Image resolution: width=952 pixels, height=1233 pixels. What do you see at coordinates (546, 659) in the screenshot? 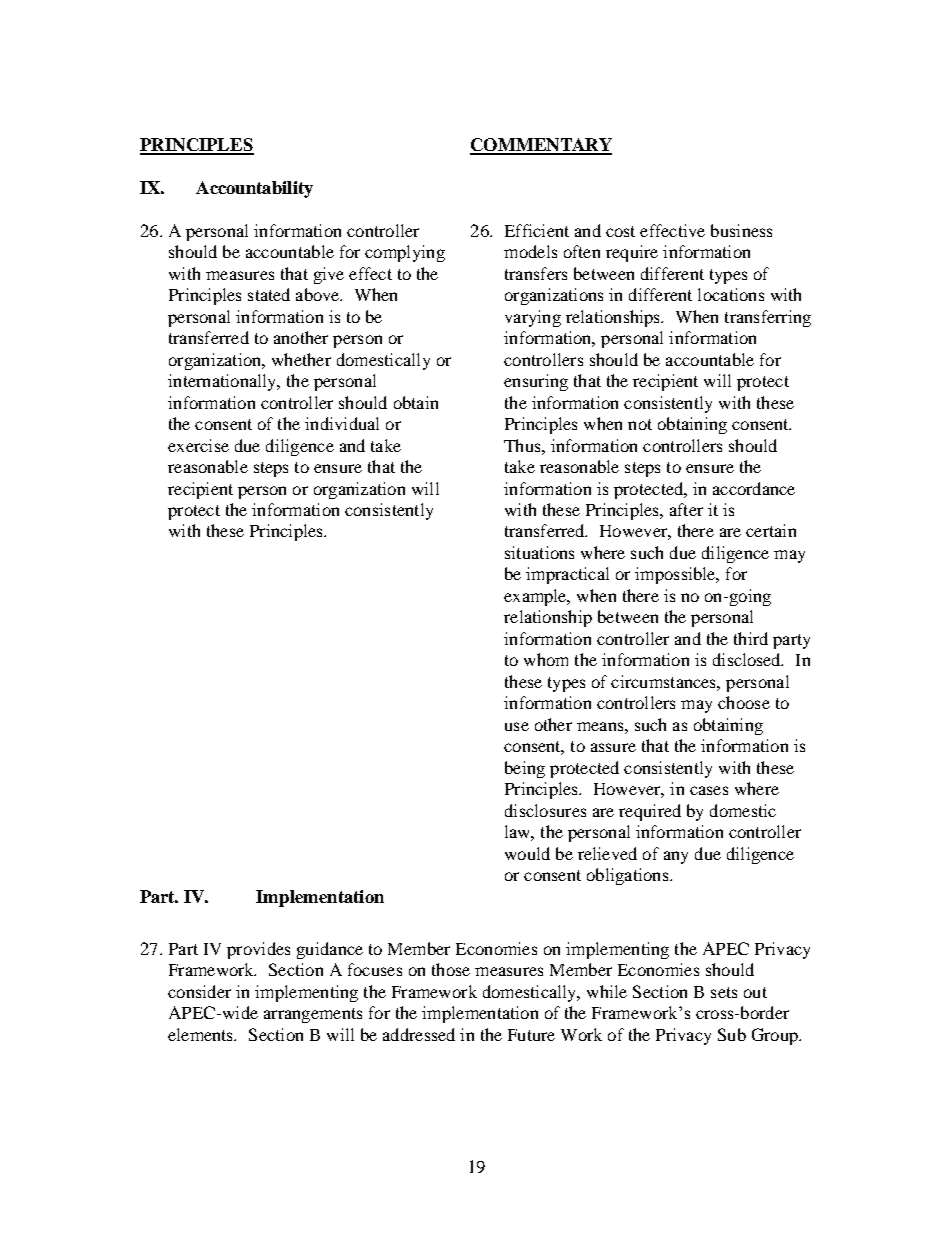
I see `whom` at bounding box center [546, 659].
